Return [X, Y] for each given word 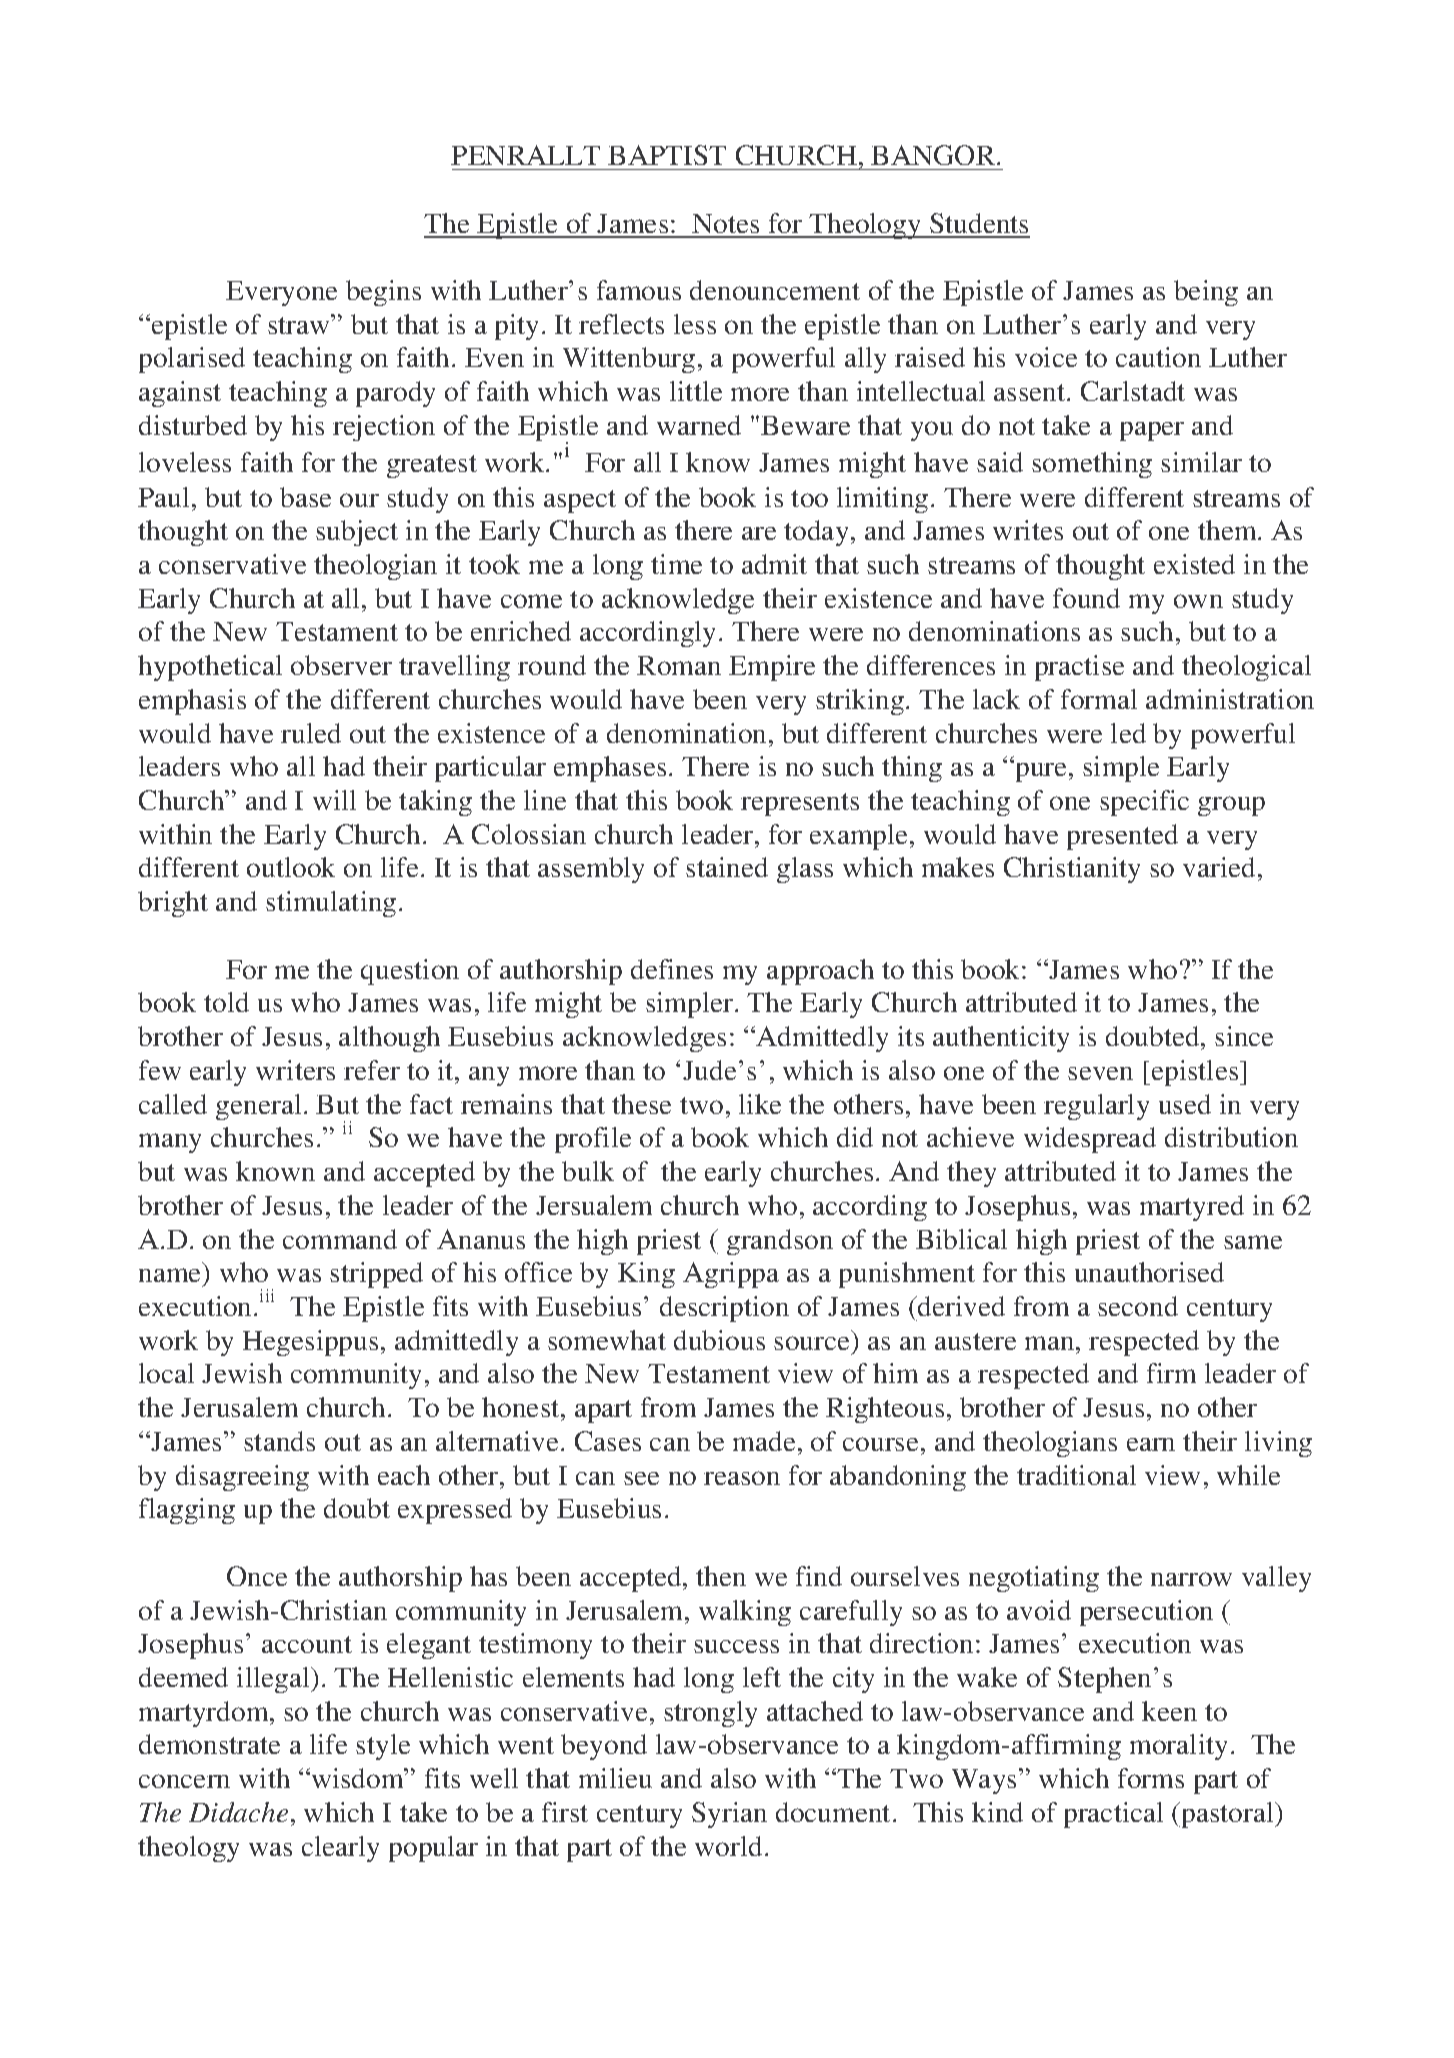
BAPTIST [667, 155]
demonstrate [209, 1744]
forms [1151, 1778]
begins [383, 293]
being [1206, 293]
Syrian [729, 1815]
